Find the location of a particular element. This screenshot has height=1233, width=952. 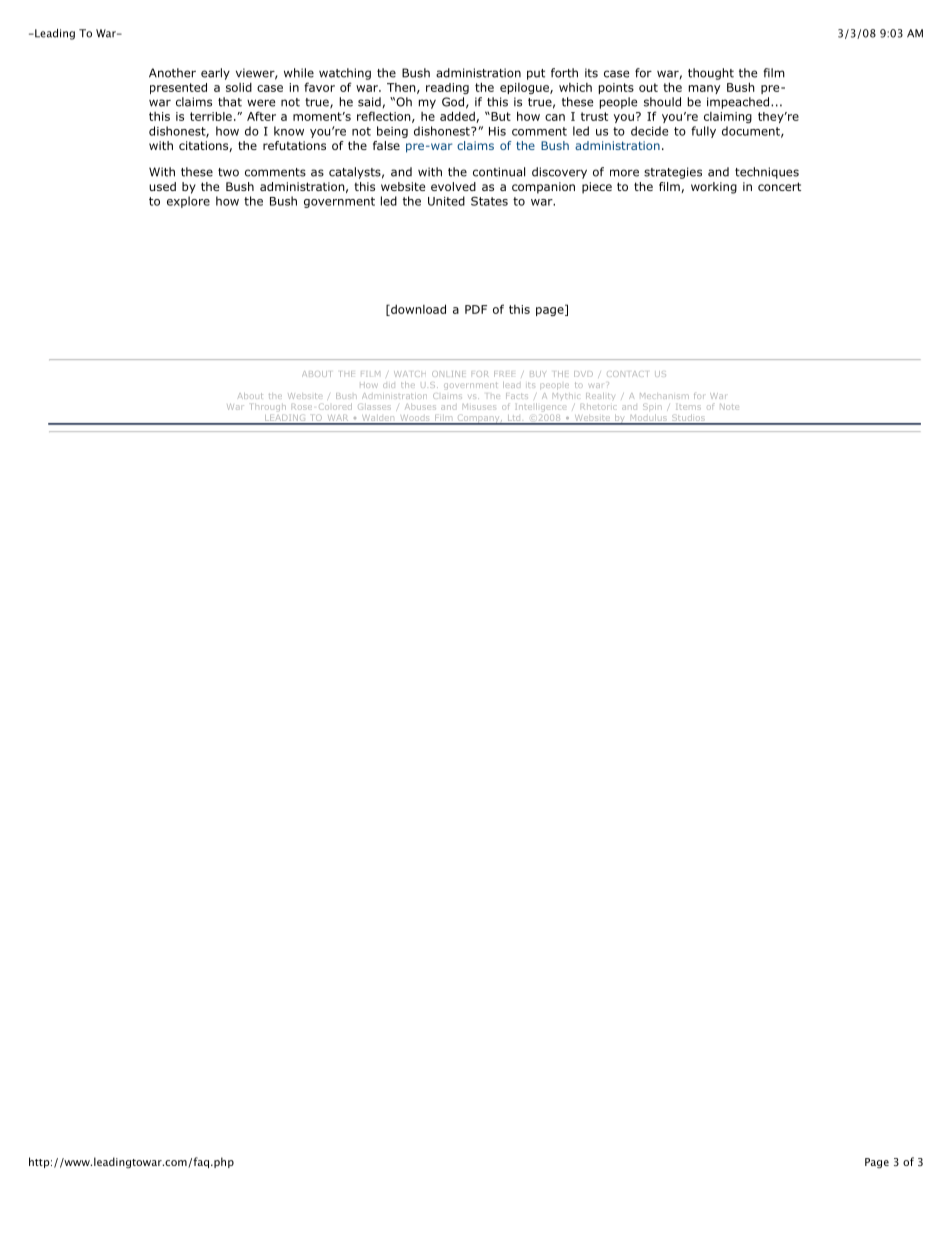

Misuses is located at coordinates (479, 407).
